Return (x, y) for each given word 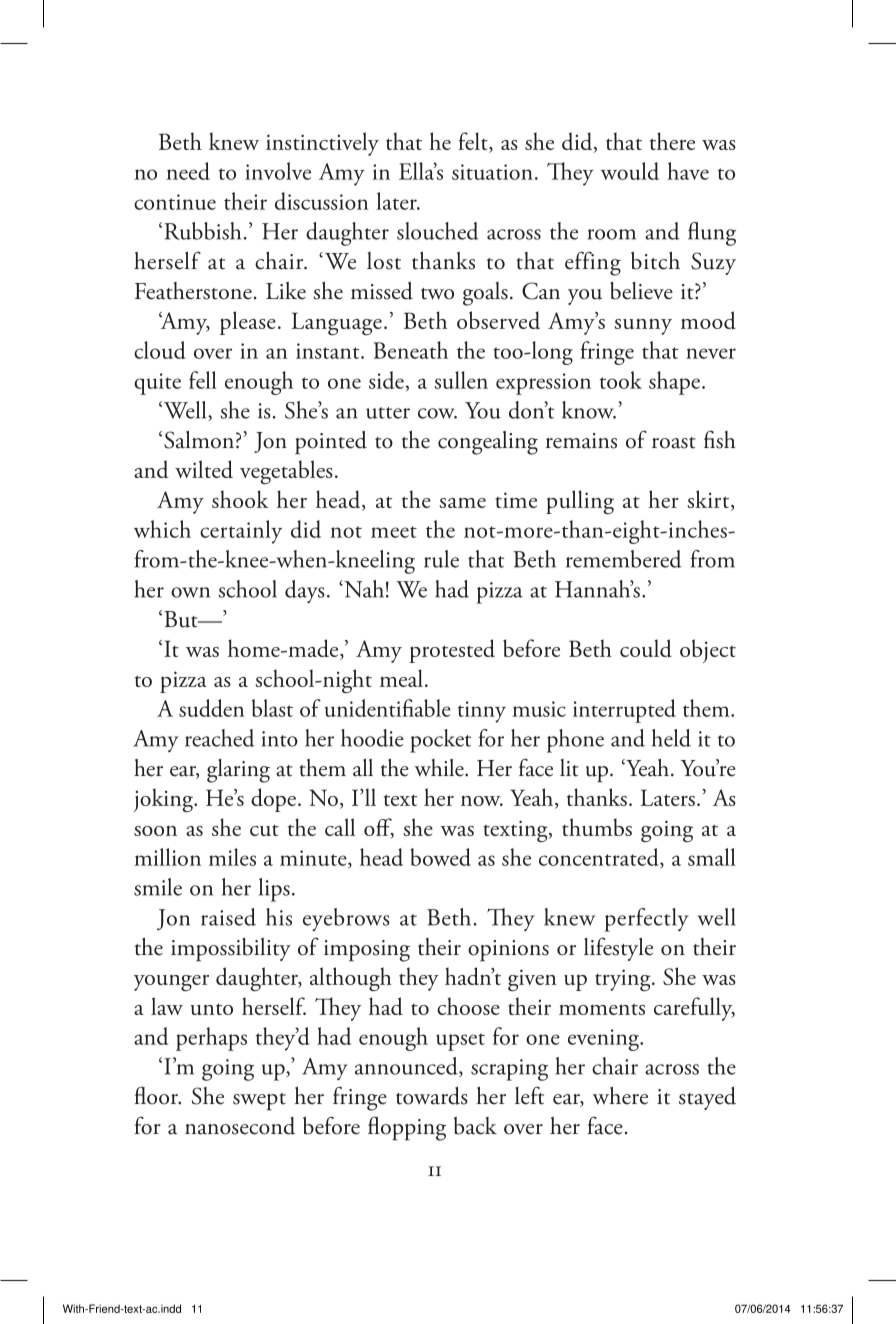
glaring (238, 771)
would (630, 171)
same (462, 503)
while (440, 768)
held (671, 738)
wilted (204, 469)
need (188, 171)
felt (474, 142)
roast (674, 443)
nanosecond (240, 1126)
